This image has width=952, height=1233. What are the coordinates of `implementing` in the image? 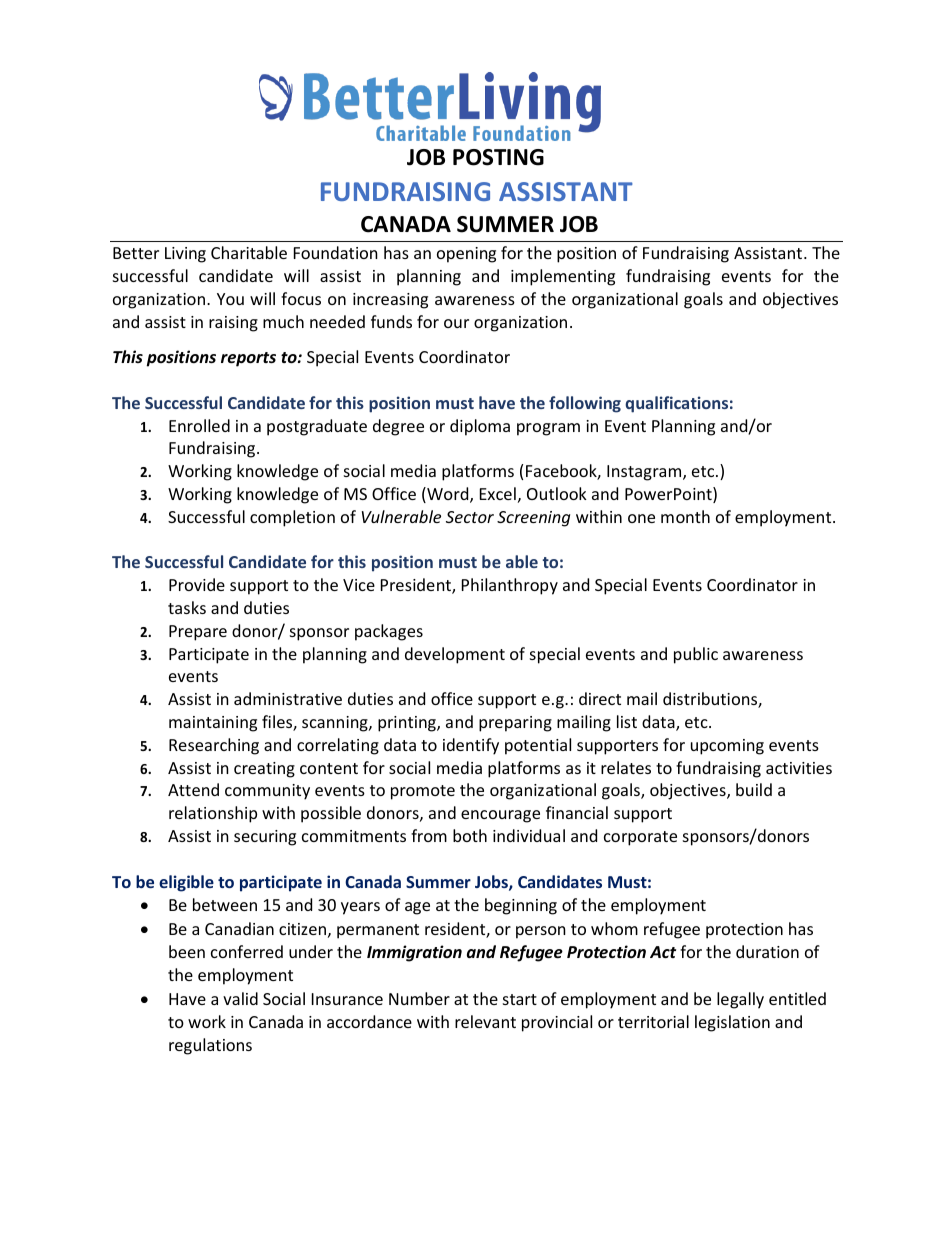 It's located at (563, 277).
